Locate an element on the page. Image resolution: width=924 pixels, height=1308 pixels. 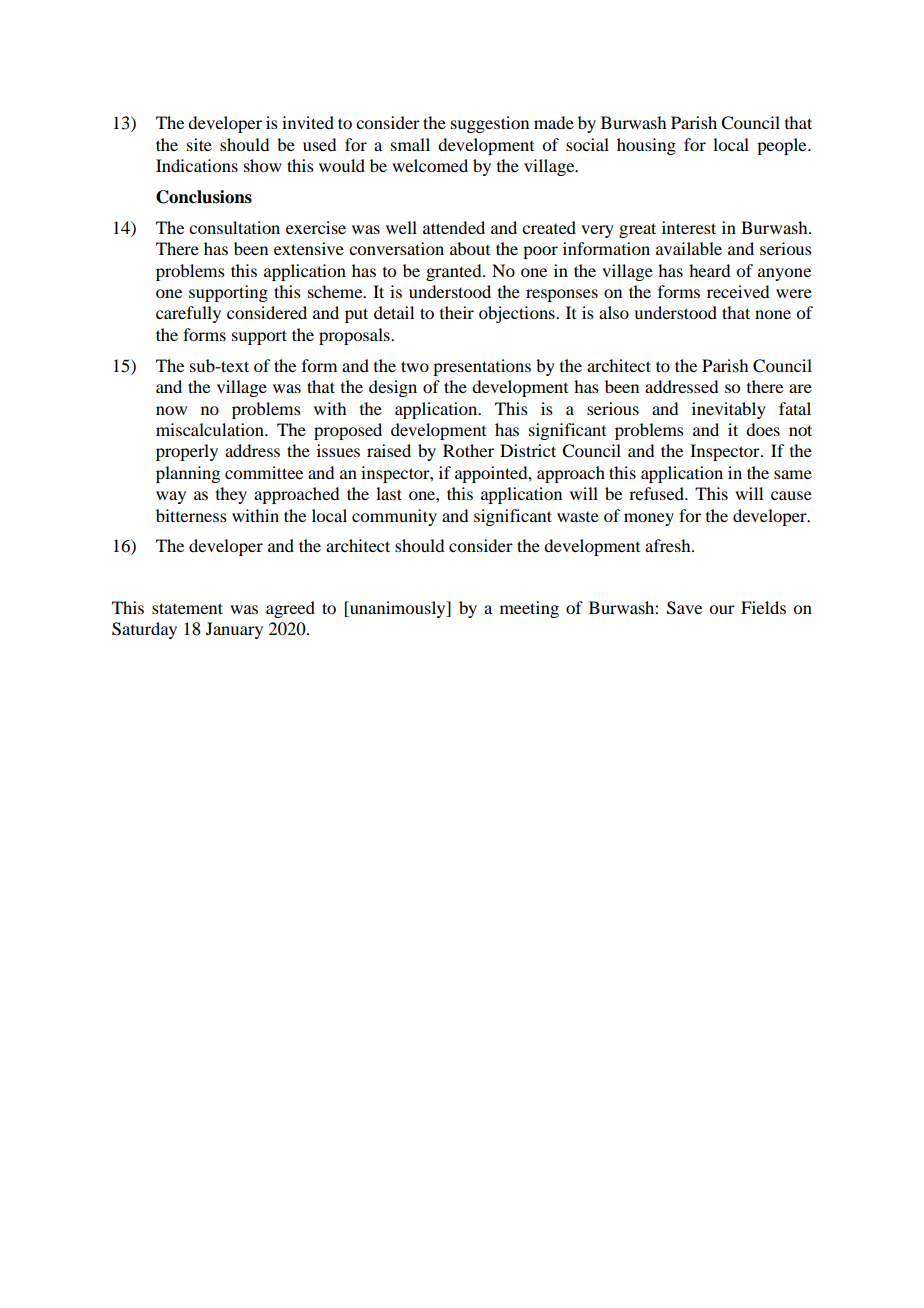
presentations is located at coordinates (482, 367).
